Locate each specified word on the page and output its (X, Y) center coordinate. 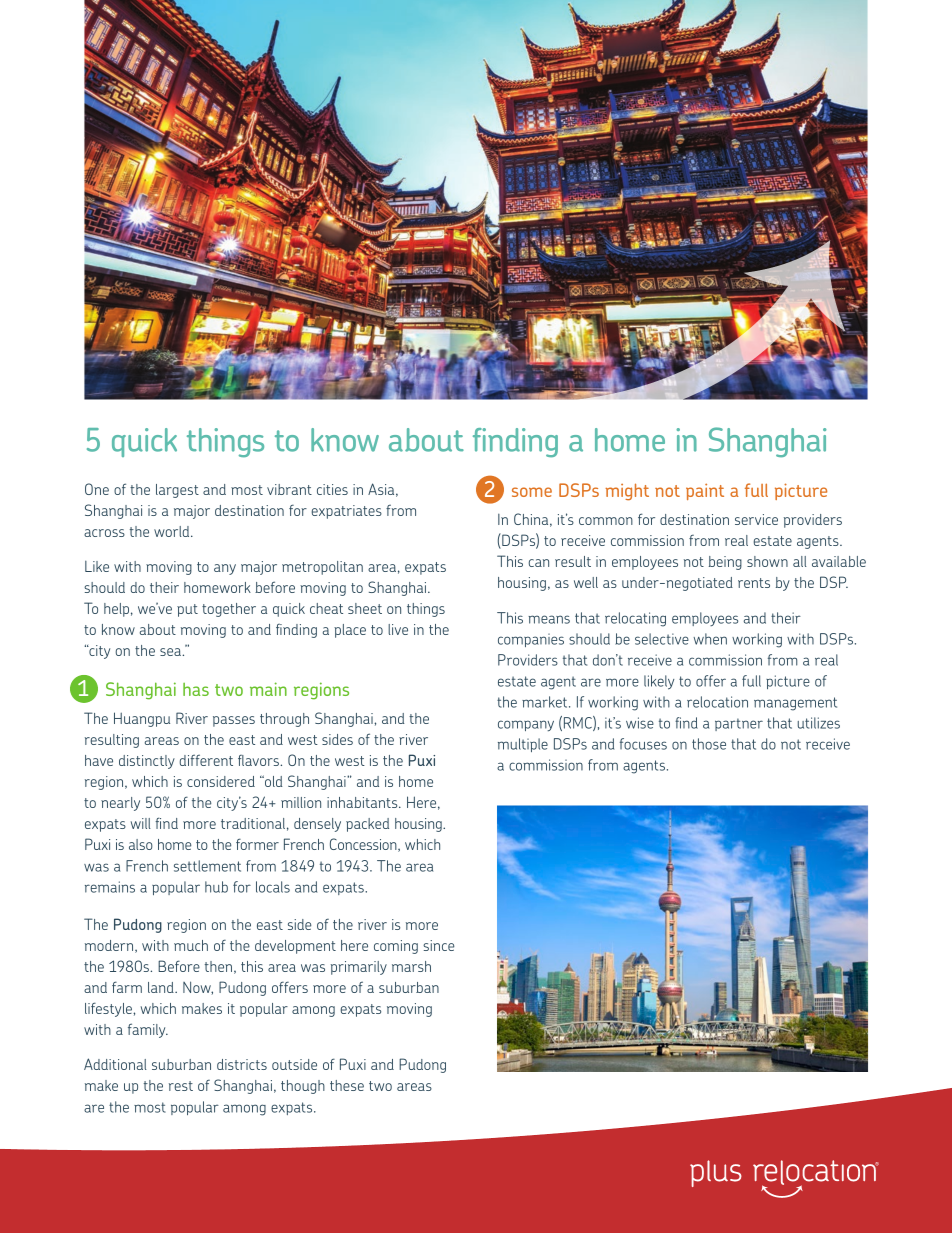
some (532, 492)
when (710, 639)
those (709, 744)
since (439, 945)
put (187, 610)
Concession (364, 845)
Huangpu (142, 719)
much (191, 945)
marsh (411, 966)
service (756, 519)
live (398, 629)
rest (181, 1086)
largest (177, 491)
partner (739, 724)
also (141, 844)
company (526, 725)
